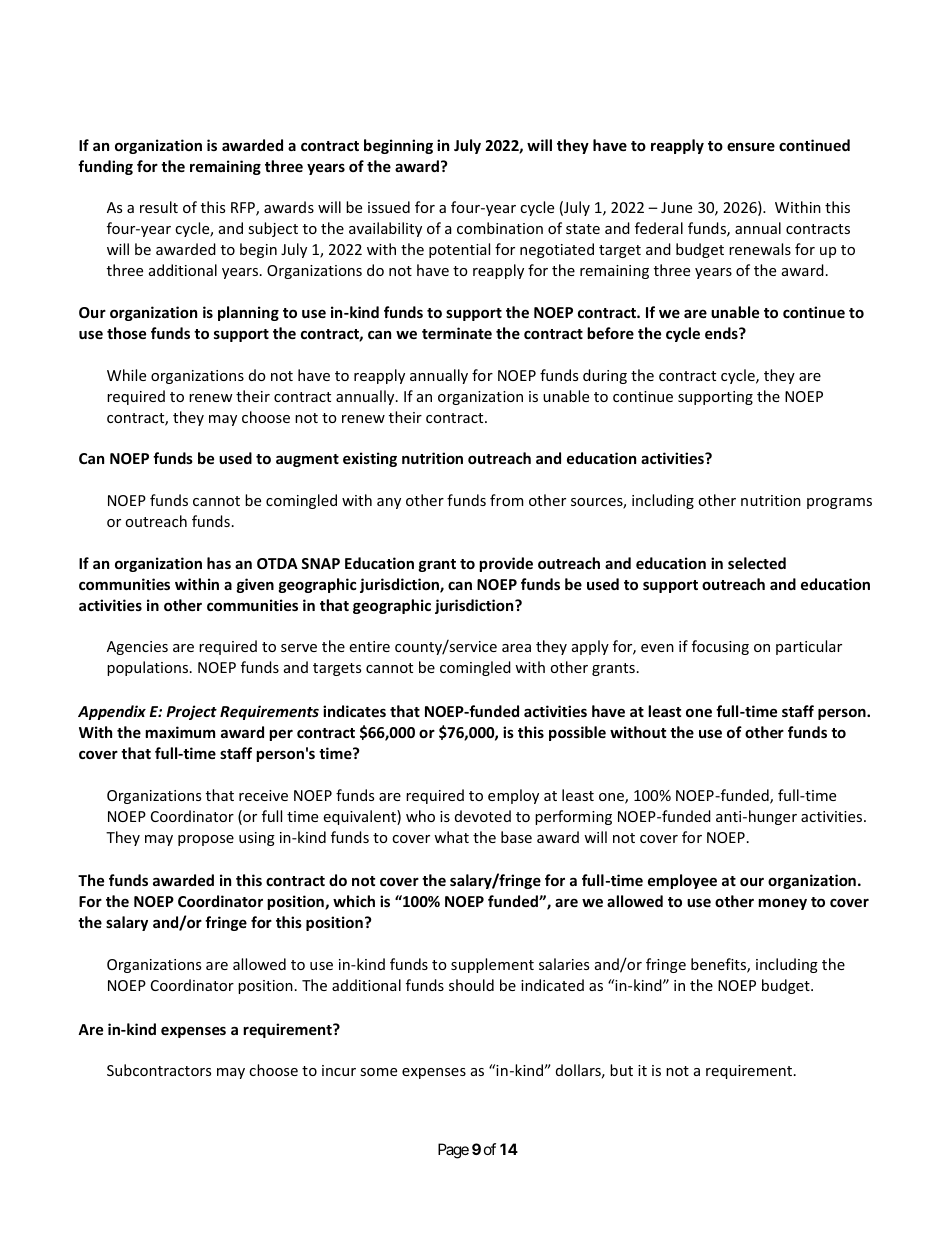 The height and width of the image is (1233, 952). Describe the element at coordinates (506, 500) in the image. I see `from` at that location.
